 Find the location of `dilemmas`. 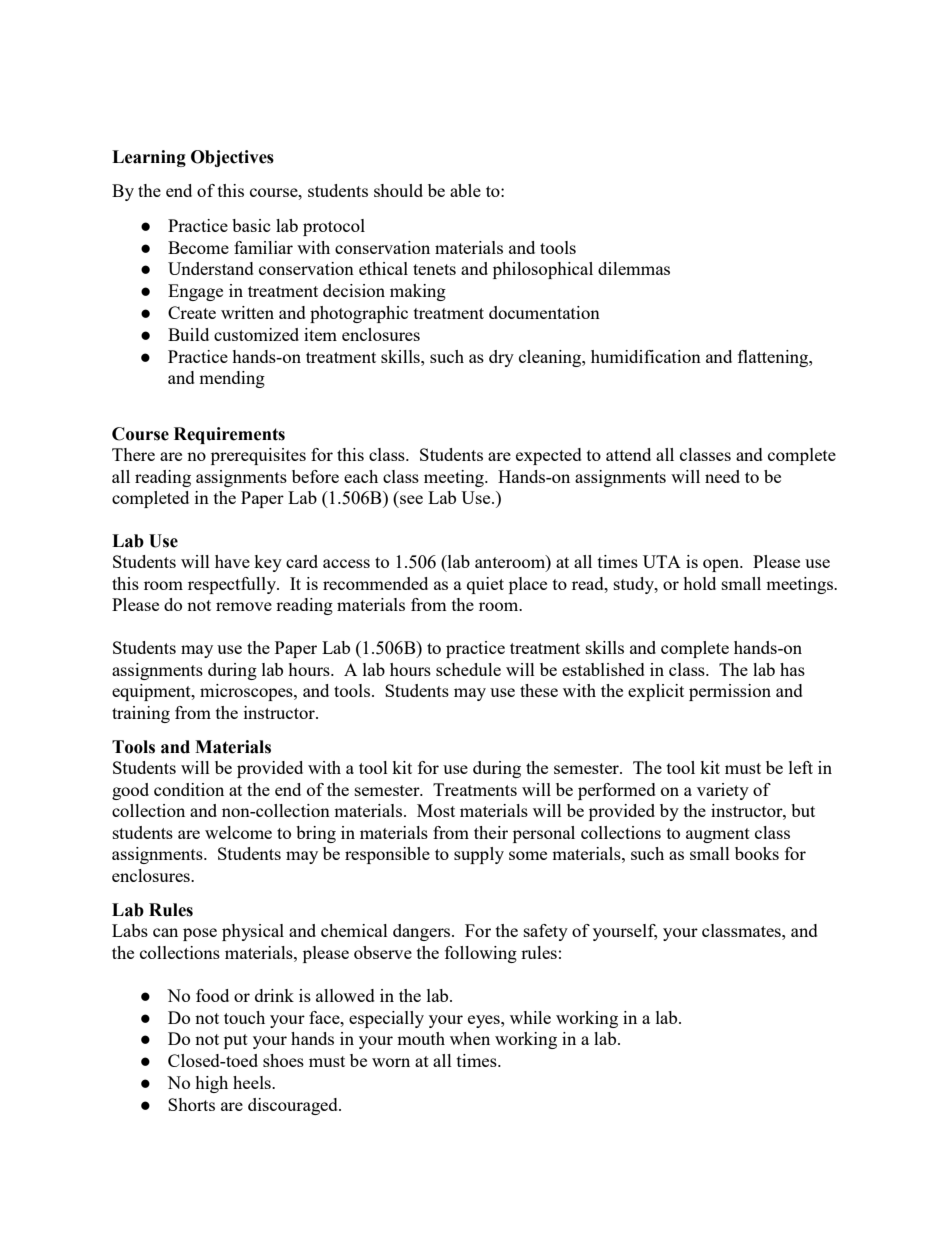

dilemmas is located at coordinates (634, 268).
